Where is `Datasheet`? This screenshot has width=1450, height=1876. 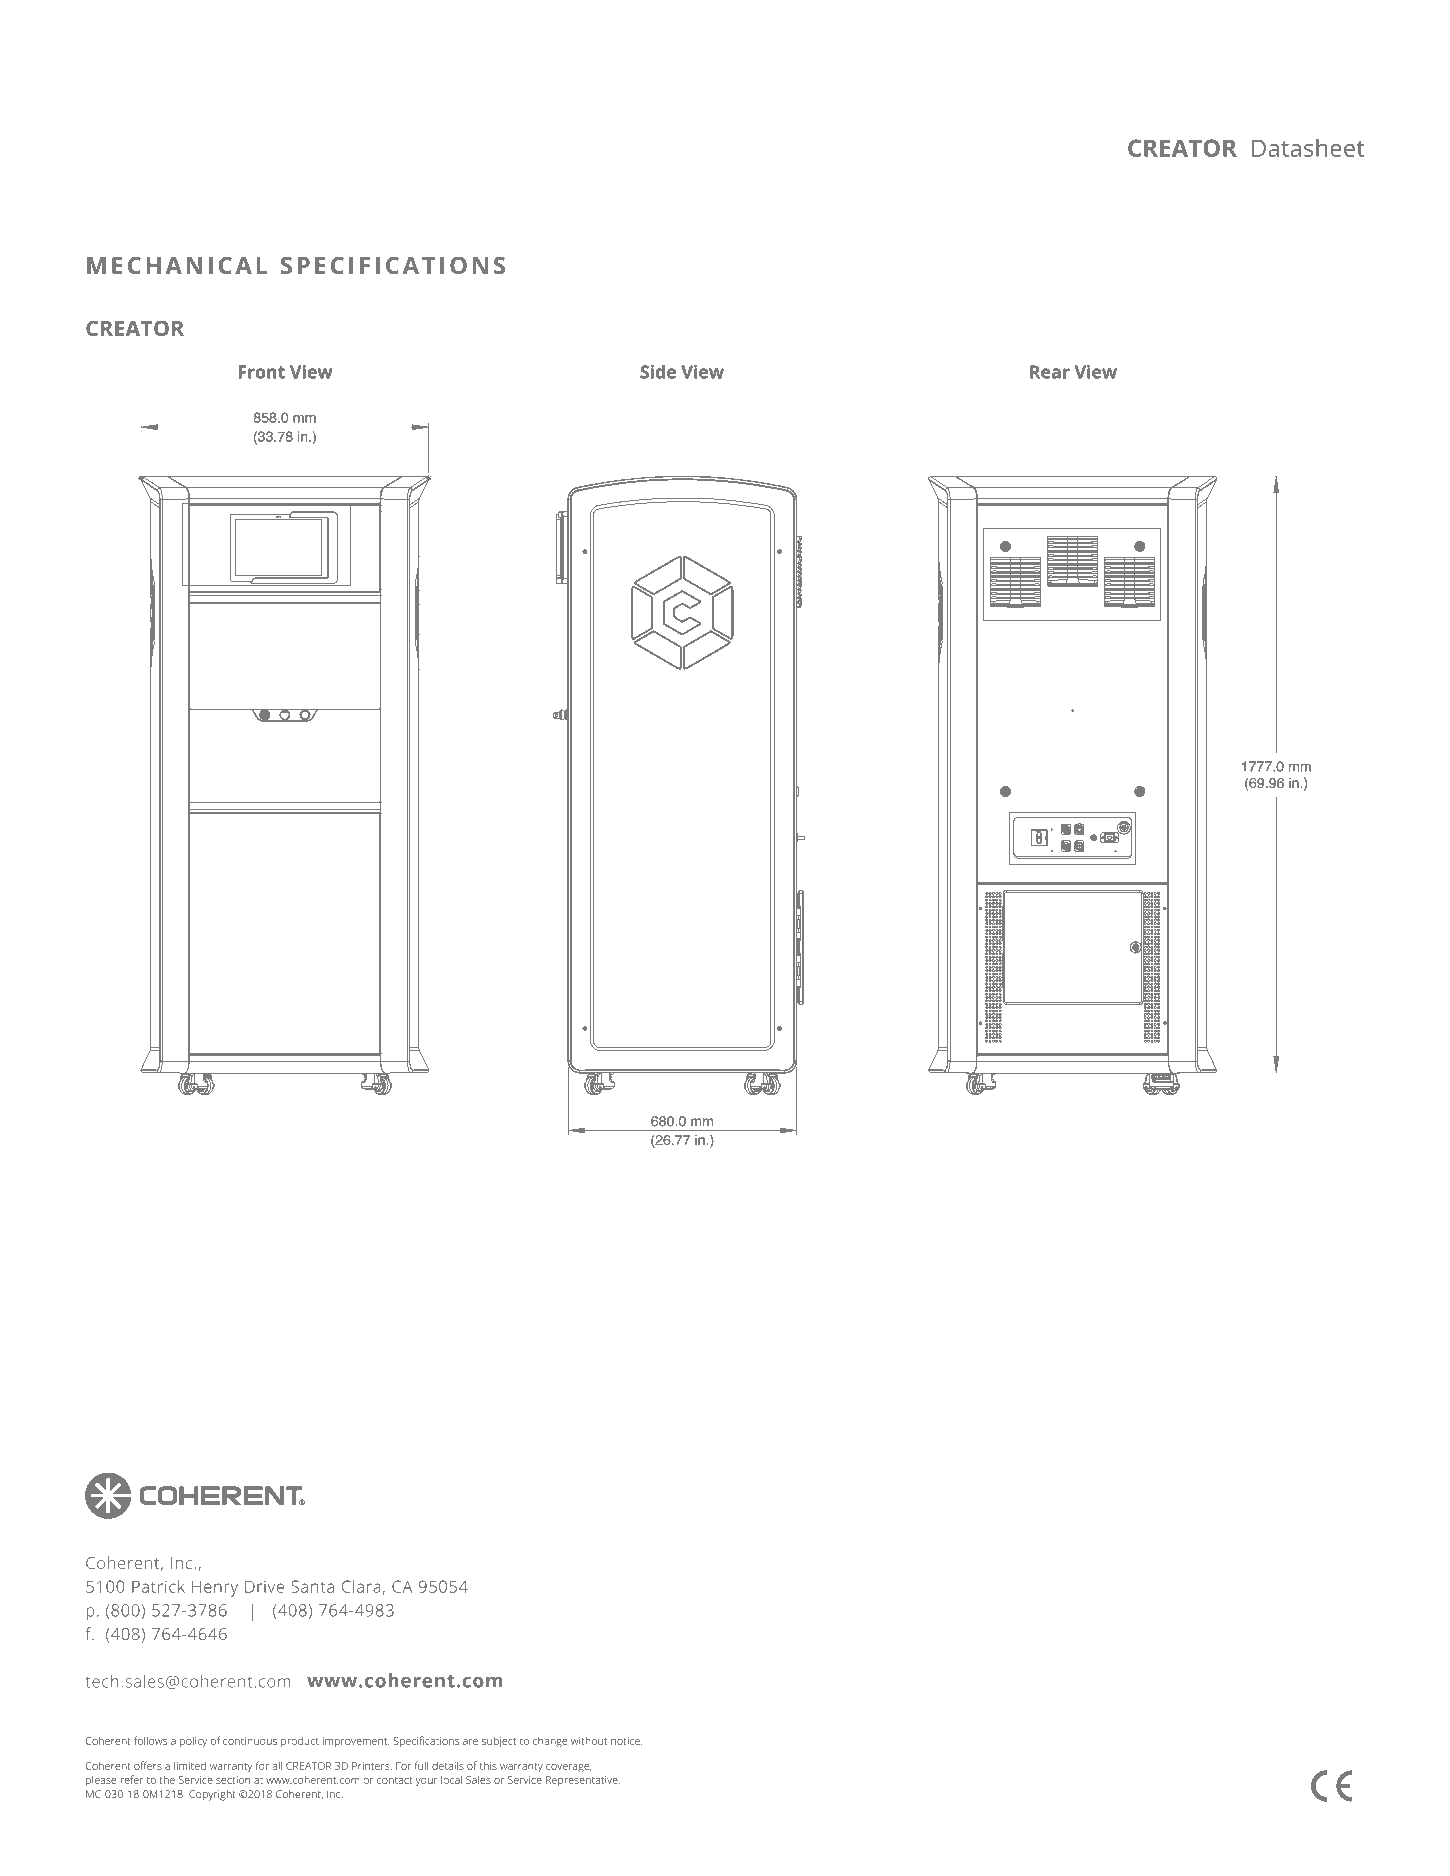
Datasheet is located at coordinates (1308, 147).
